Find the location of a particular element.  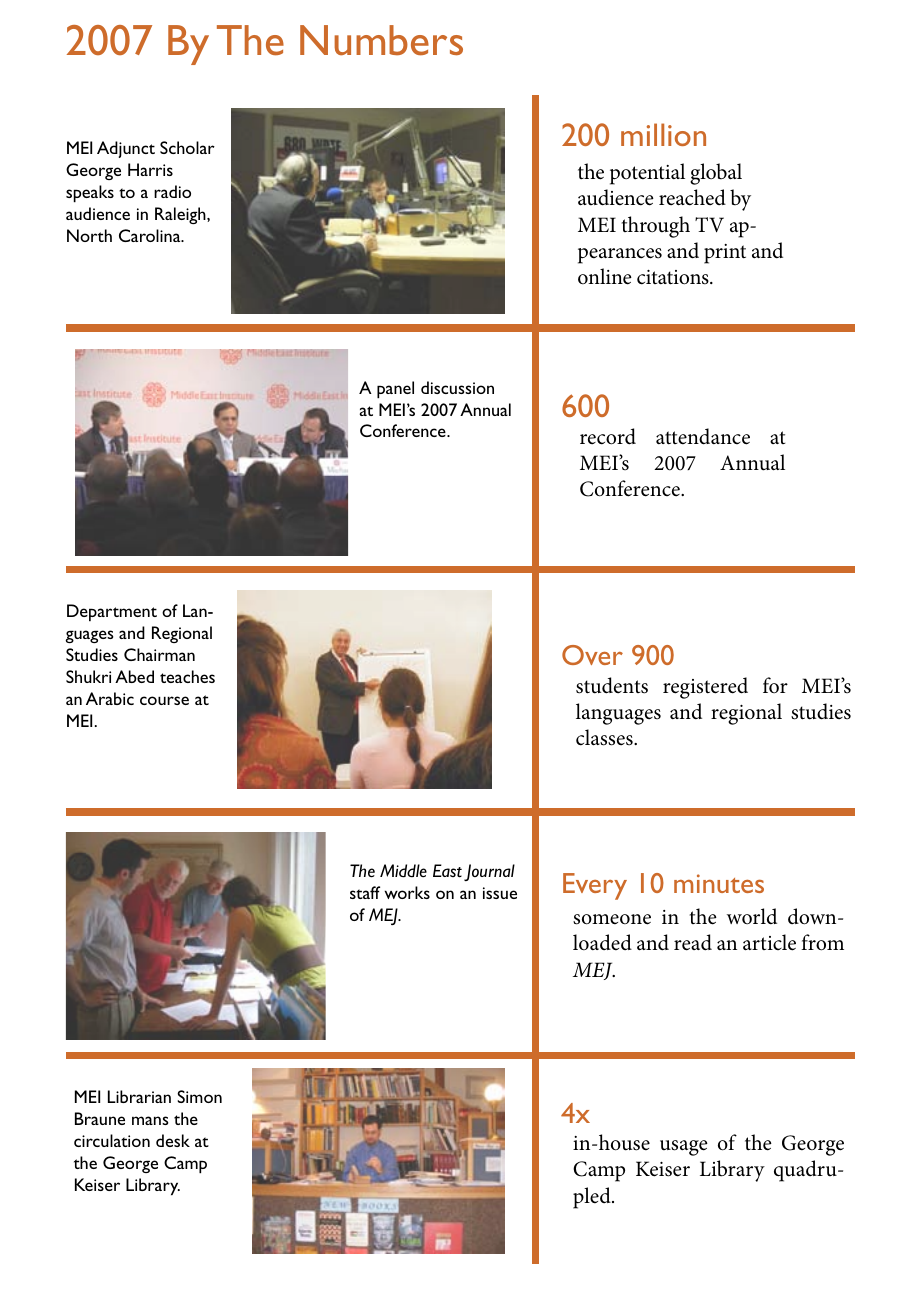

Over is located at coordinates (592, 655).
